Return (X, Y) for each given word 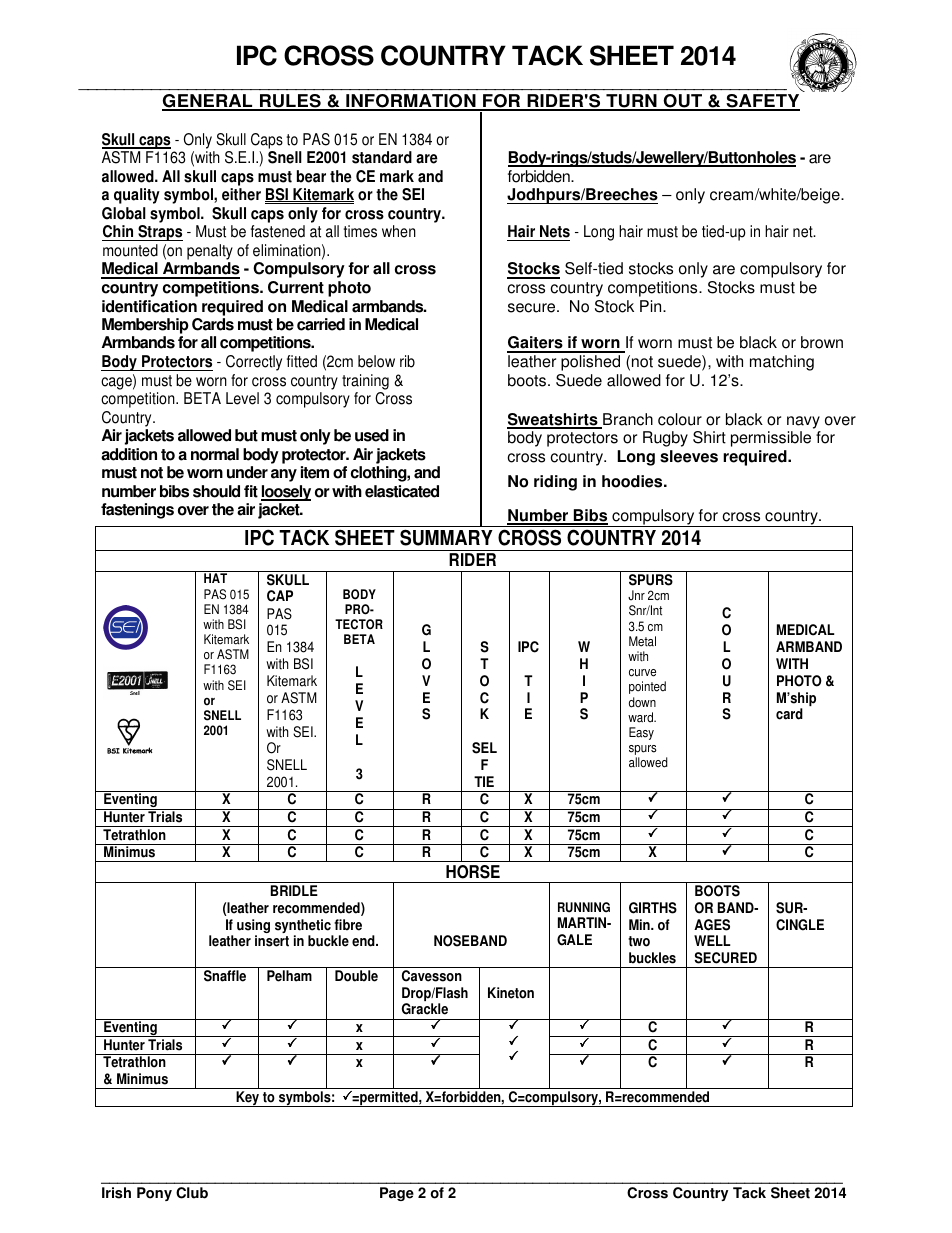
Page (397, 1194)
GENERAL (208, 102)
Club (192, 1193)
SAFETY (762, 102)
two (639, 941)
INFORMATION (411, 102)
